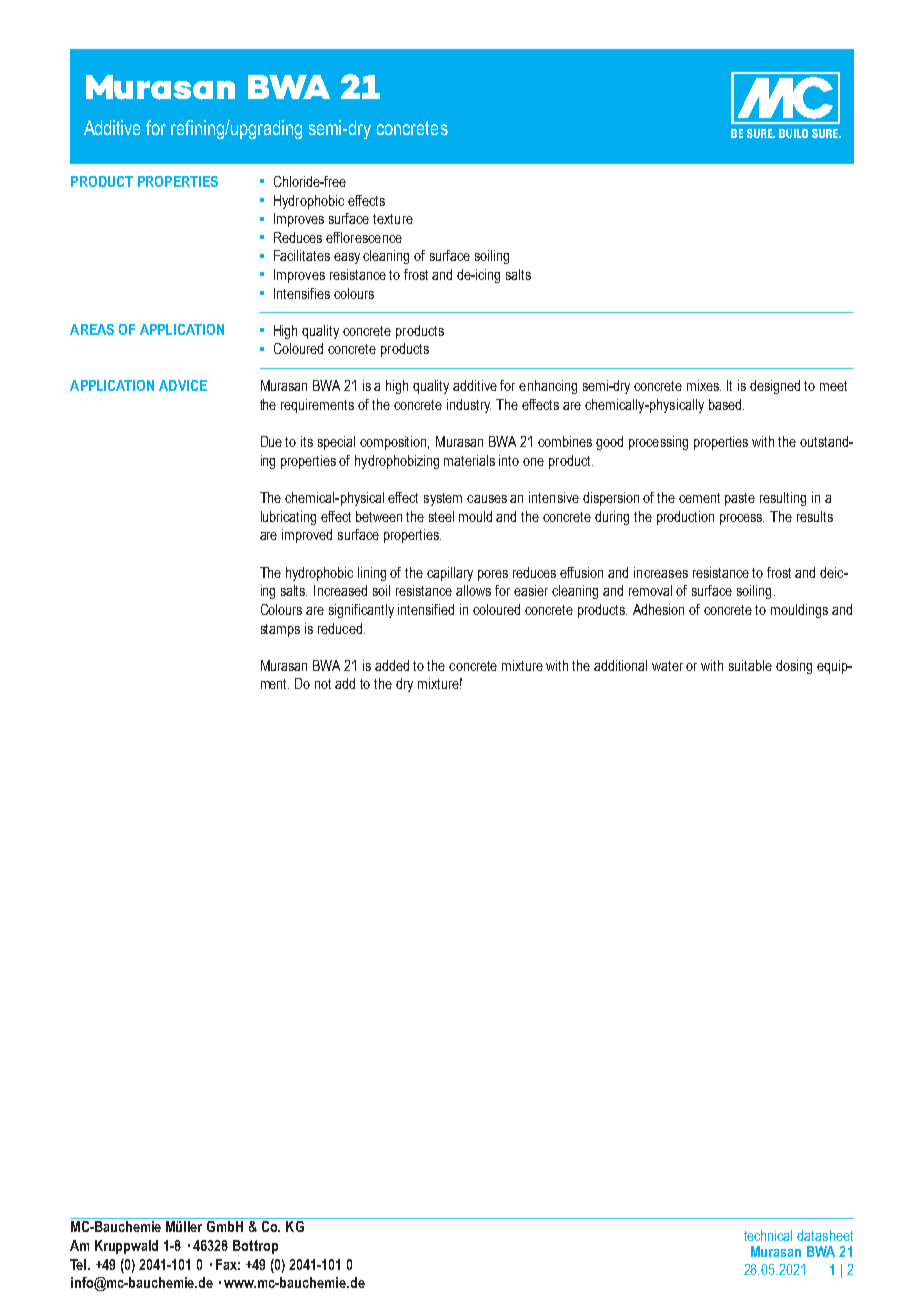 Image resolution: width=924 pixels, height=1308 pixels. Describe the element at coordinates (768, 1235) in the image. I see `technical` at that location.
